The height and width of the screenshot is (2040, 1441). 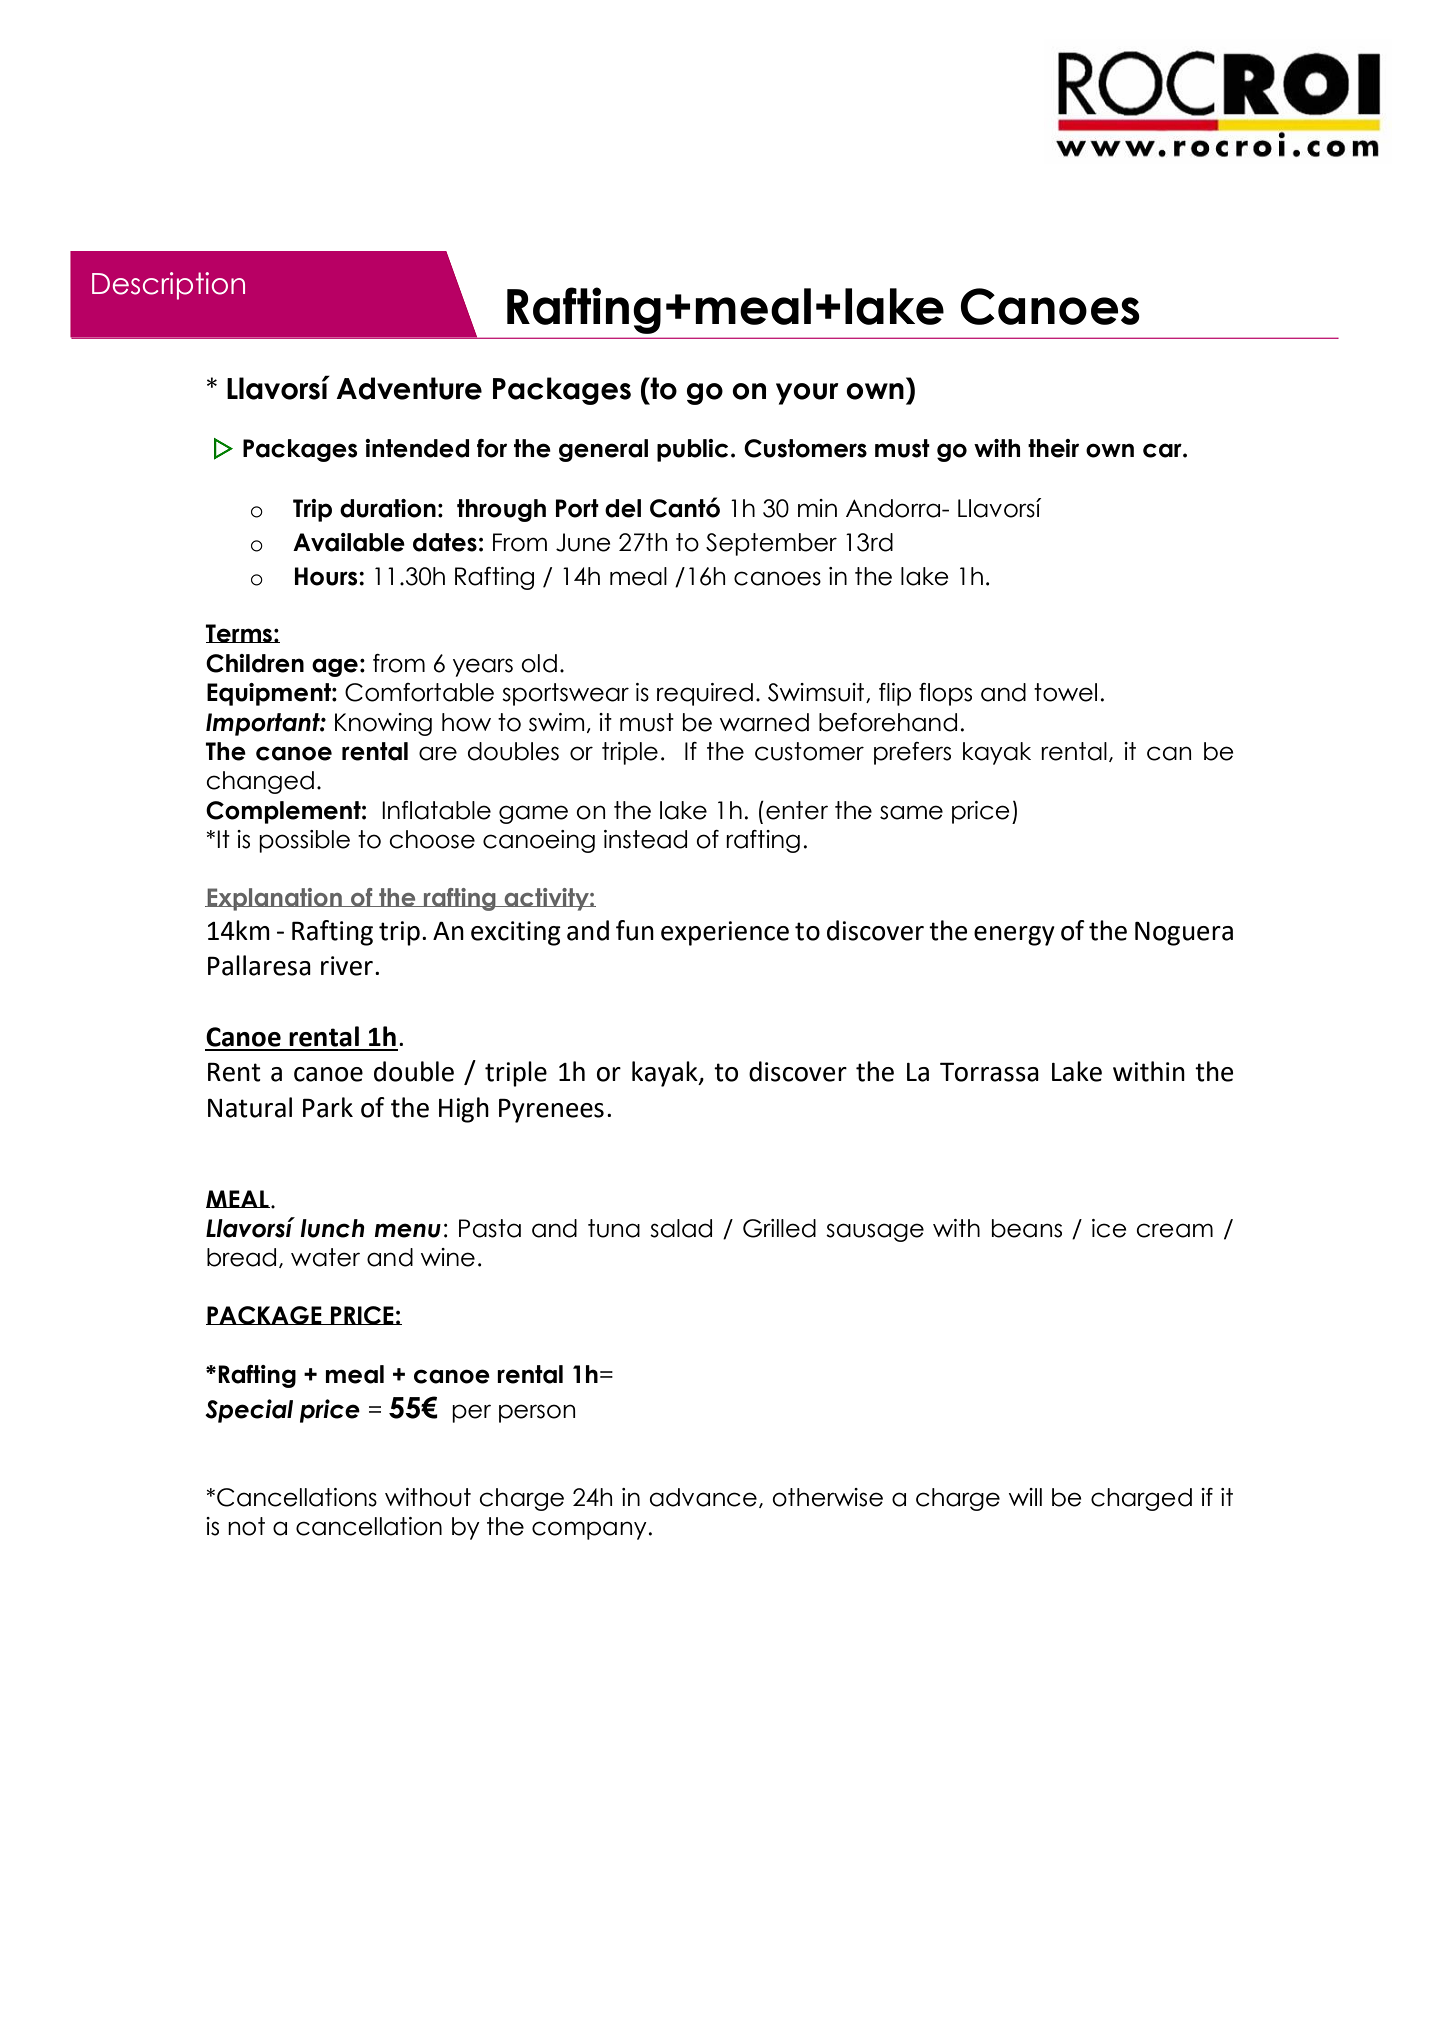 I want to click on Terms, so click(x=239, y=633).
